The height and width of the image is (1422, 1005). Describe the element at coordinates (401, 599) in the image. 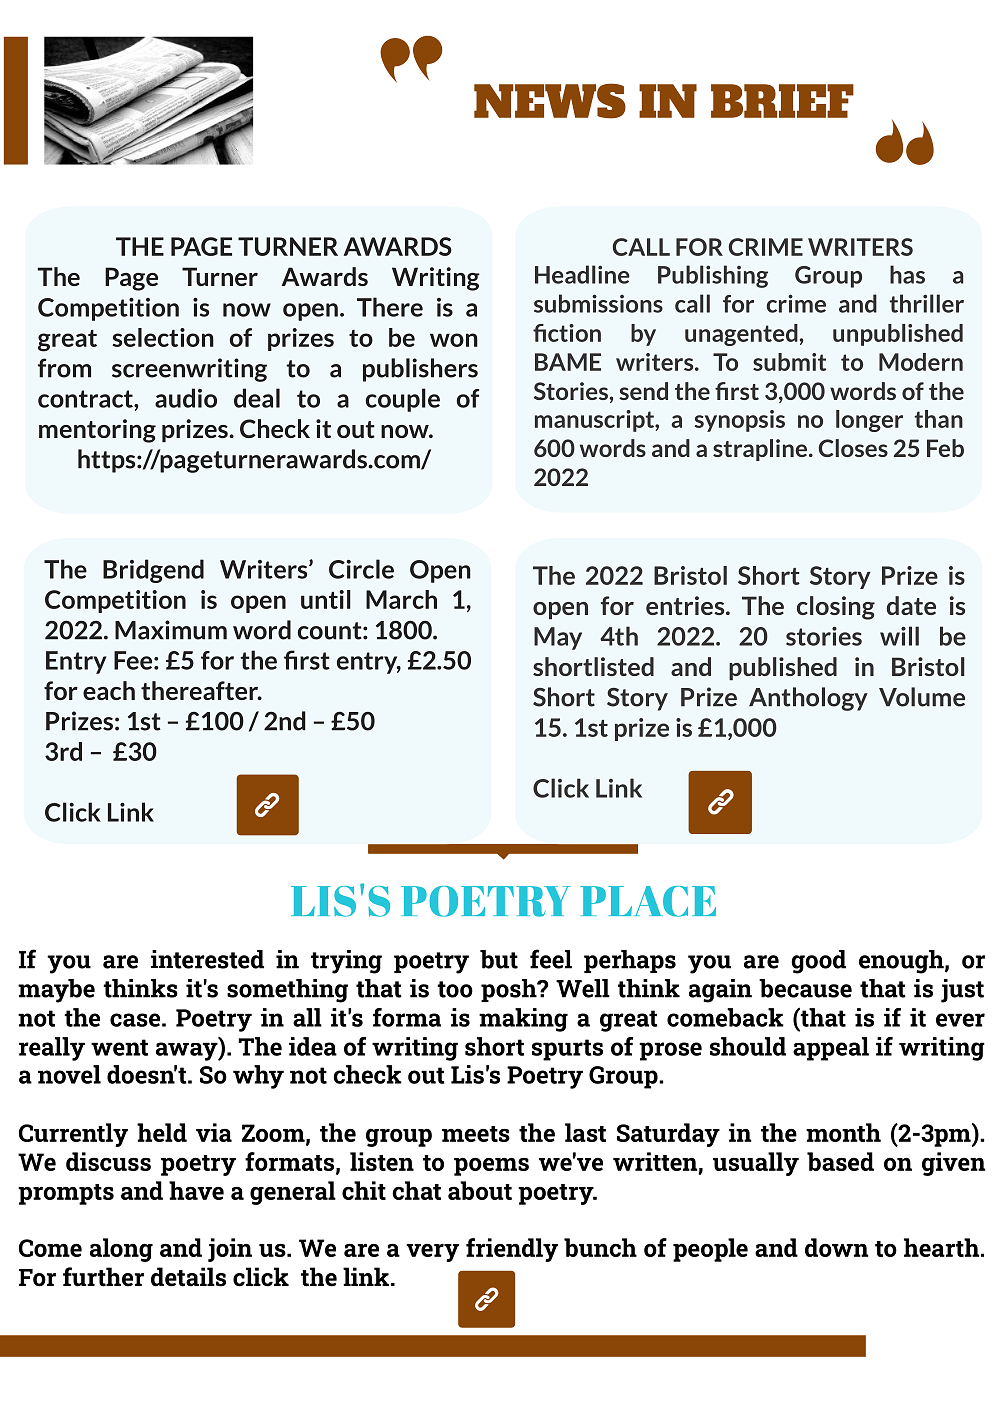

I see `March` at that location.
